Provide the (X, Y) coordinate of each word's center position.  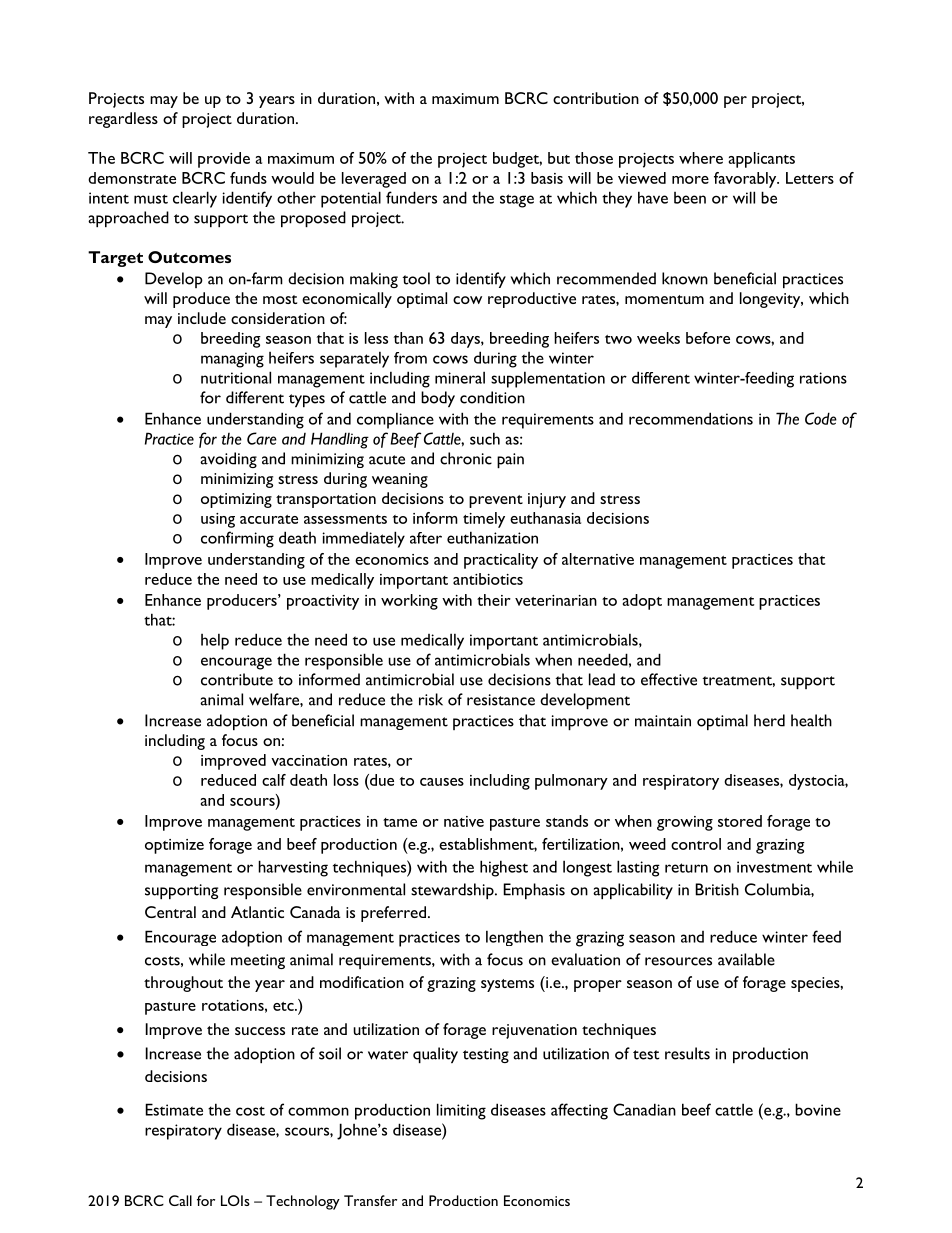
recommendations (691, 418)
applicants (762, 160)
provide (224, 160)
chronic (466, 458)
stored (740, 821)
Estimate (174, 1109)
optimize (174, 846)
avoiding (228, 460)
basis (547, 178)
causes (442, 782)
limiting (461, 1111)
